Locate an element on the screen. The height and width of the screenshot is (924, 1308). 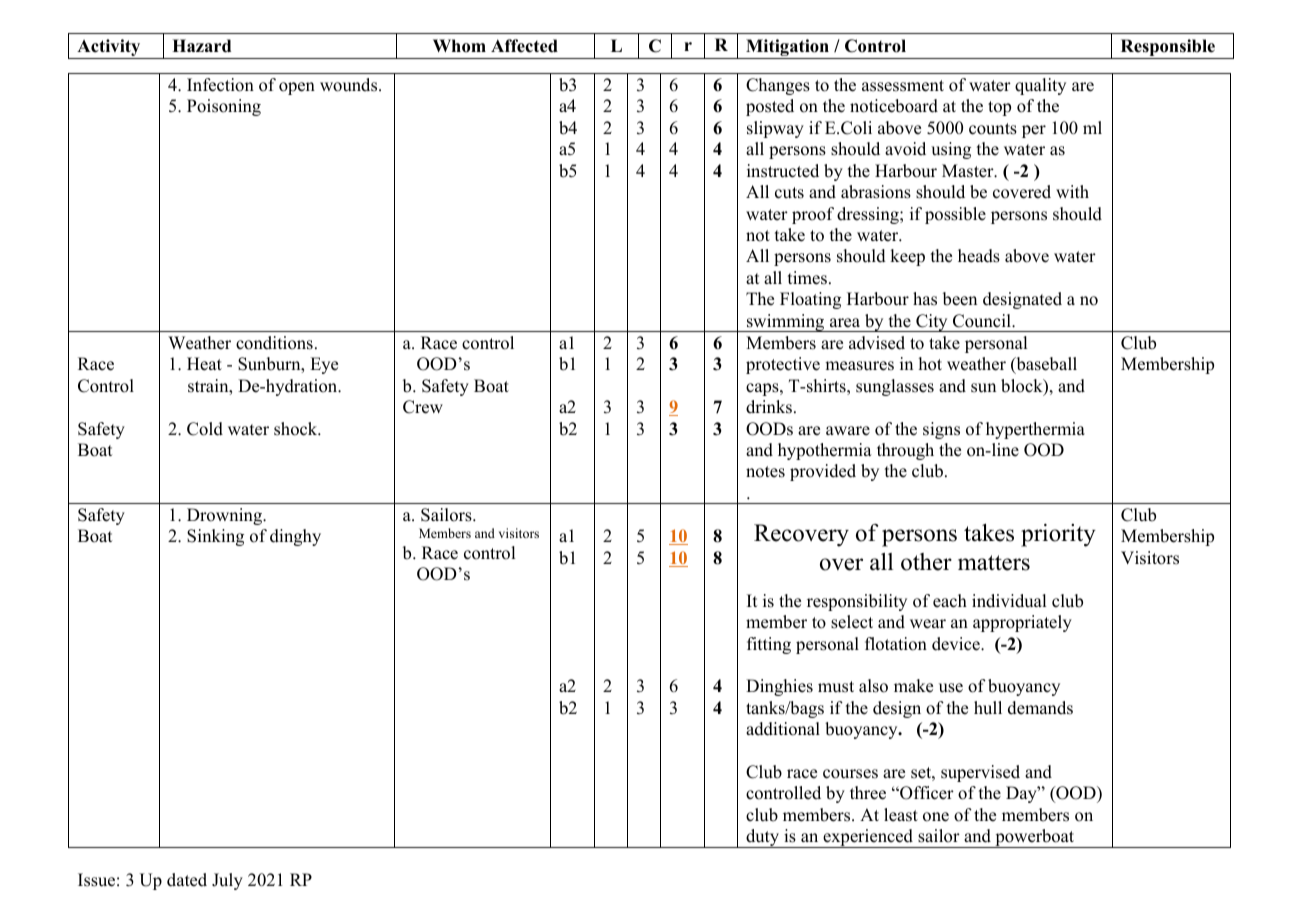
Affected is located at coordinates (524, 46).
